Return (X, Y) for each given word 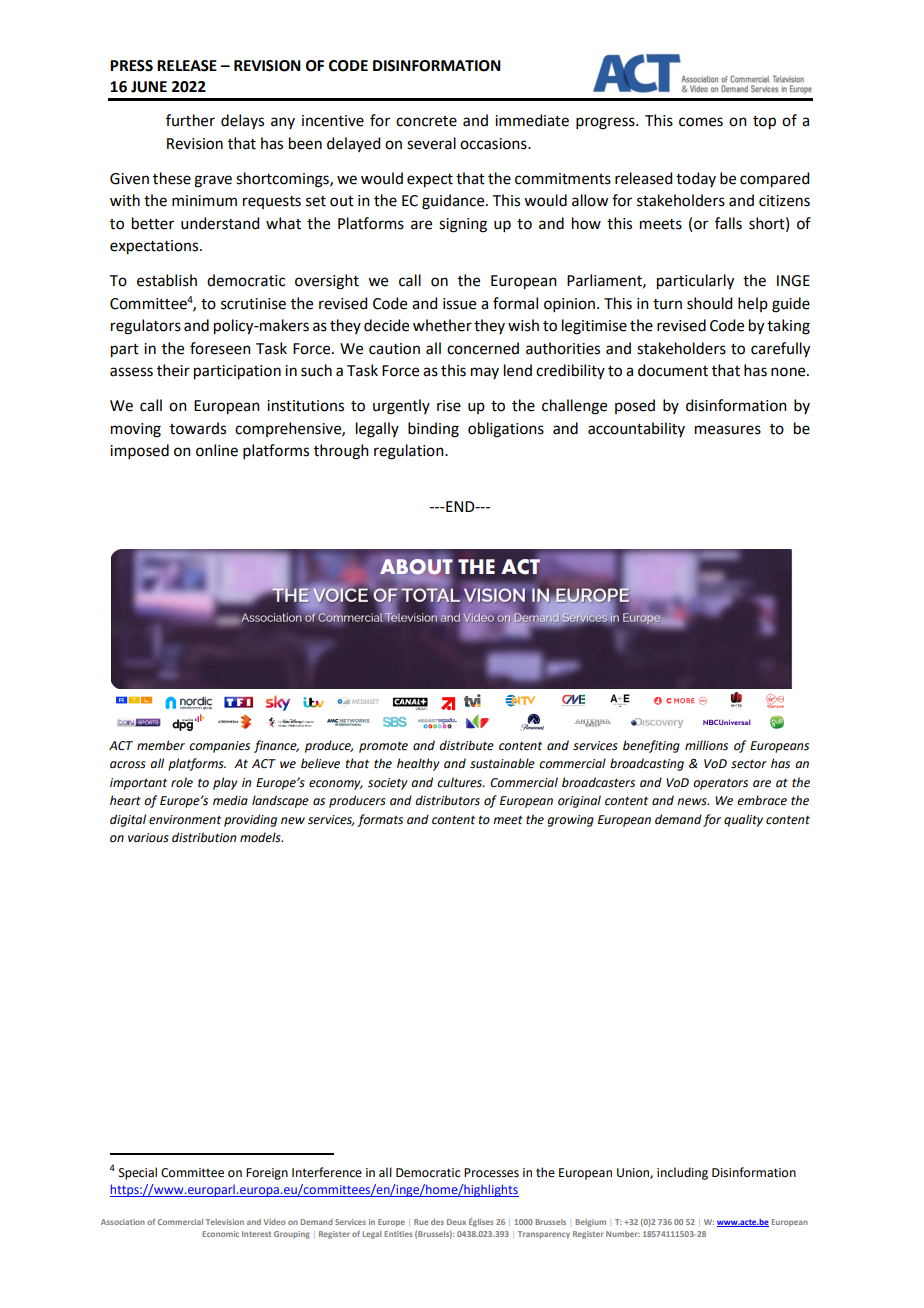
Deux (456, 1222)
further (190, 120)
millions (706, 745)
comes (701, 122)
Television (225, 1222)
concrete (426, 121)
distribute (466, 745)
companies (219, 747)
